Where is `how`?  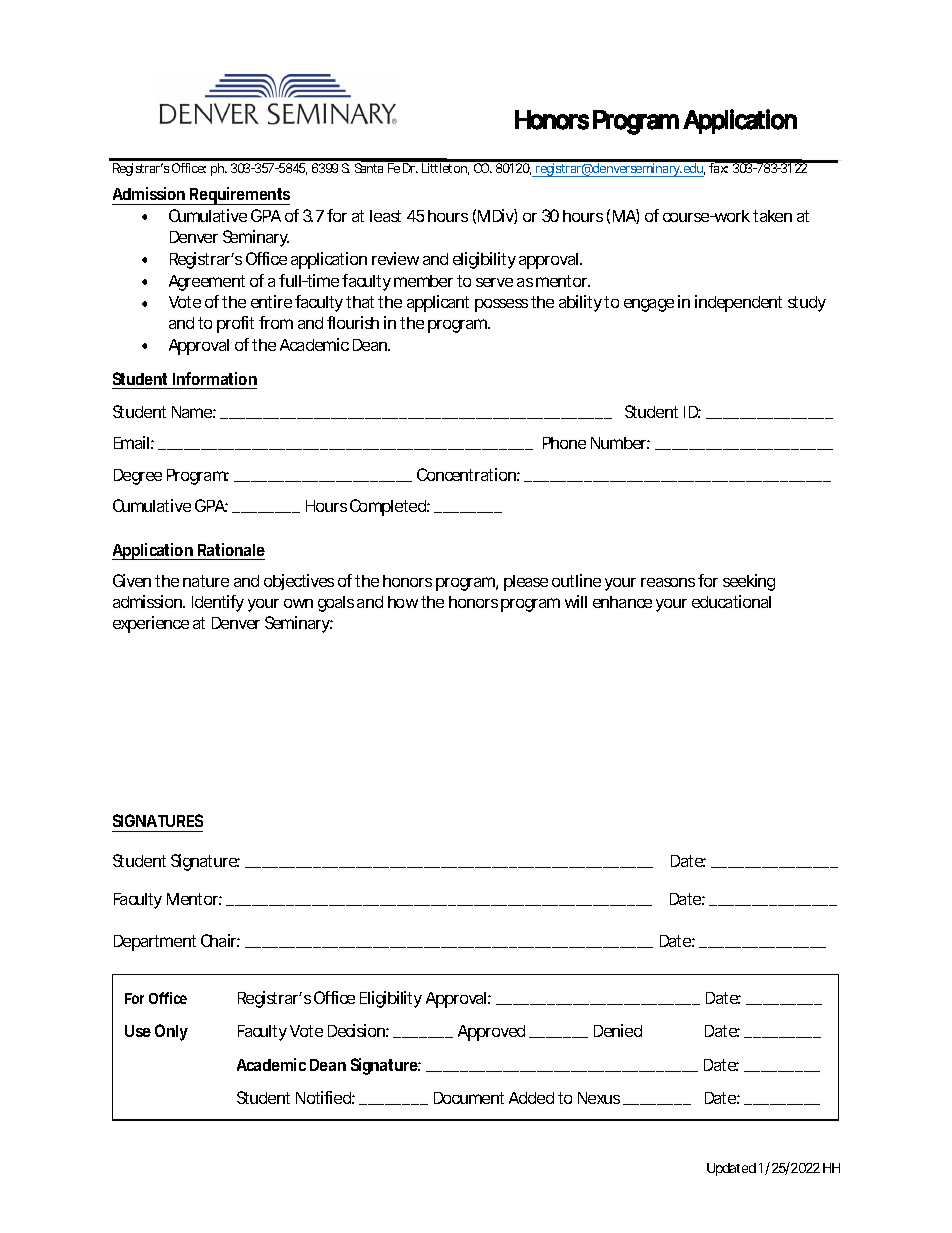
how is located at coordinates (403, 602).
